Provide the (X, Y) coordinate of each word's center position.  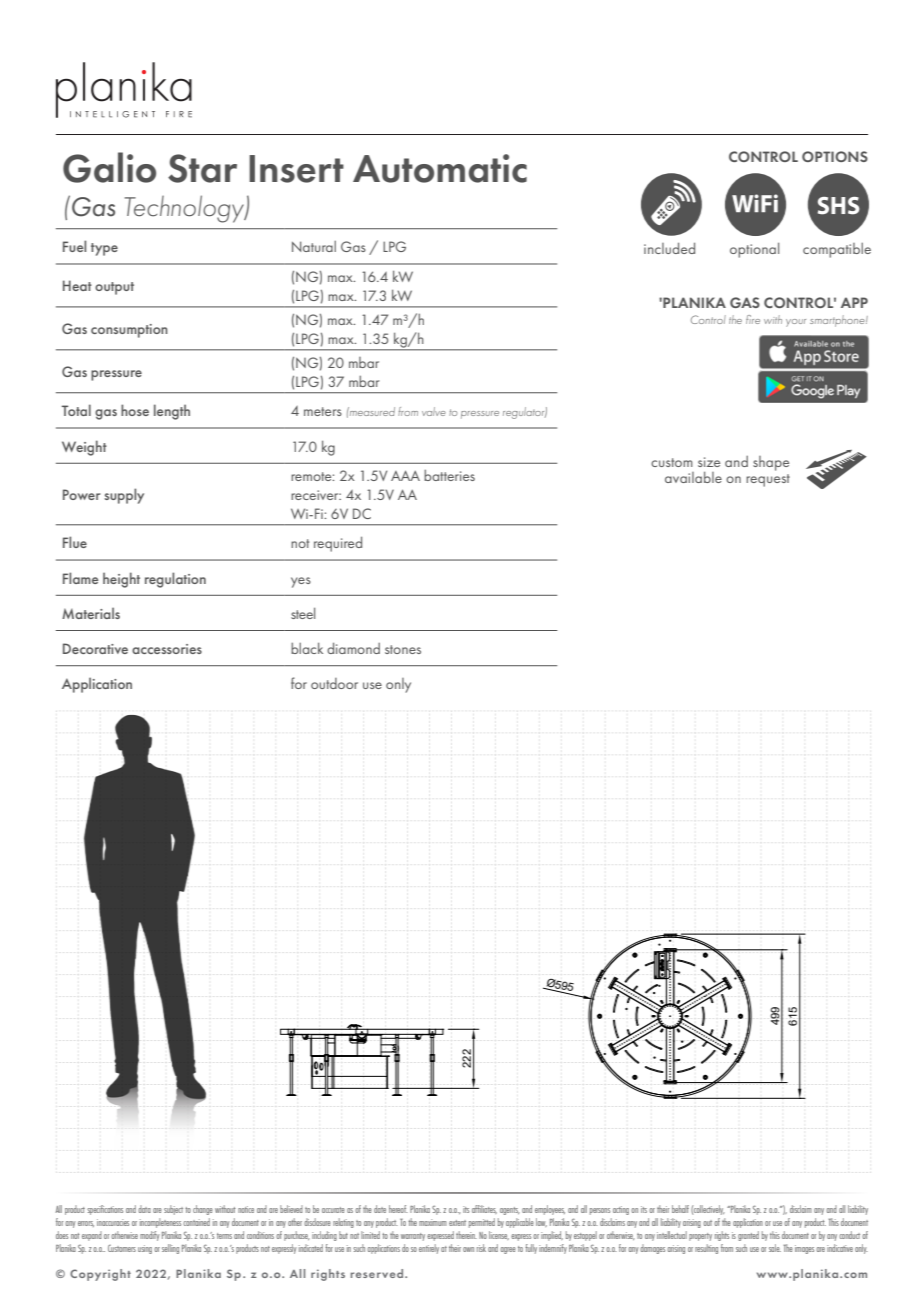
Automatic (440, 168)
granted (748, 1236)
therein (466, 1235)
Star (202, 168)
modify (150, 1236)
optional (754, 250)
